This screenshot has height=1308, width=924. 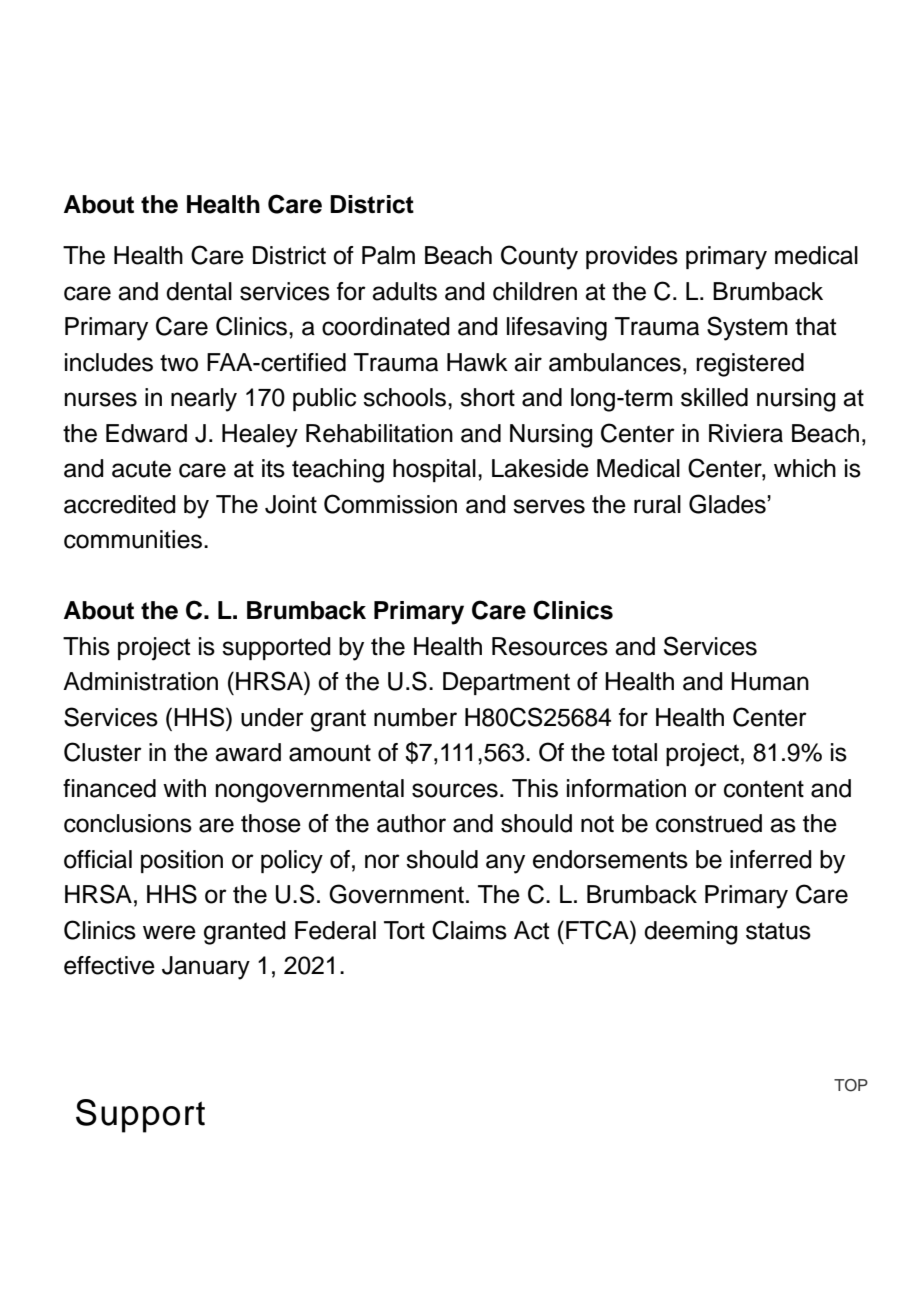 I want to click on Human, so click(x=770, y=681).
